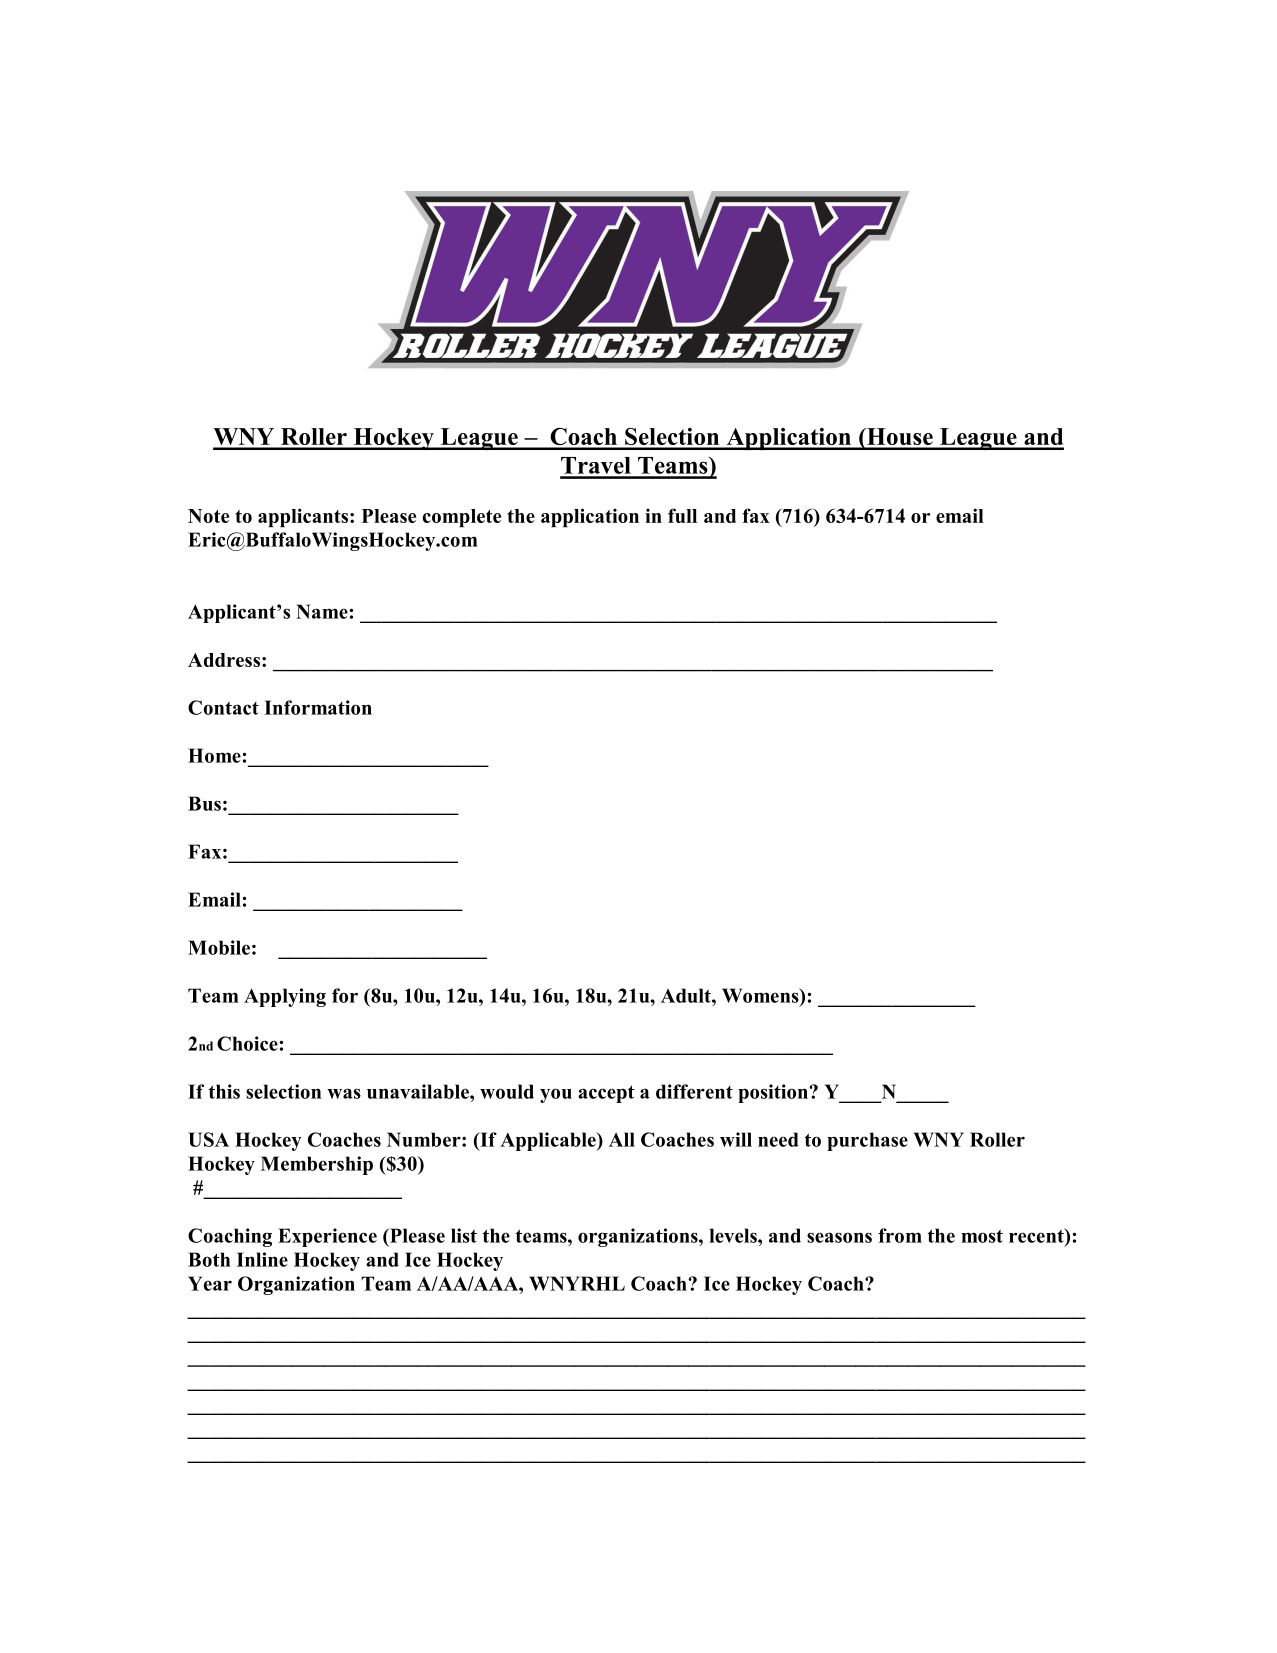 The width and height of the document is (1277, 1653). I want to click on Note, so click(208, 516).
